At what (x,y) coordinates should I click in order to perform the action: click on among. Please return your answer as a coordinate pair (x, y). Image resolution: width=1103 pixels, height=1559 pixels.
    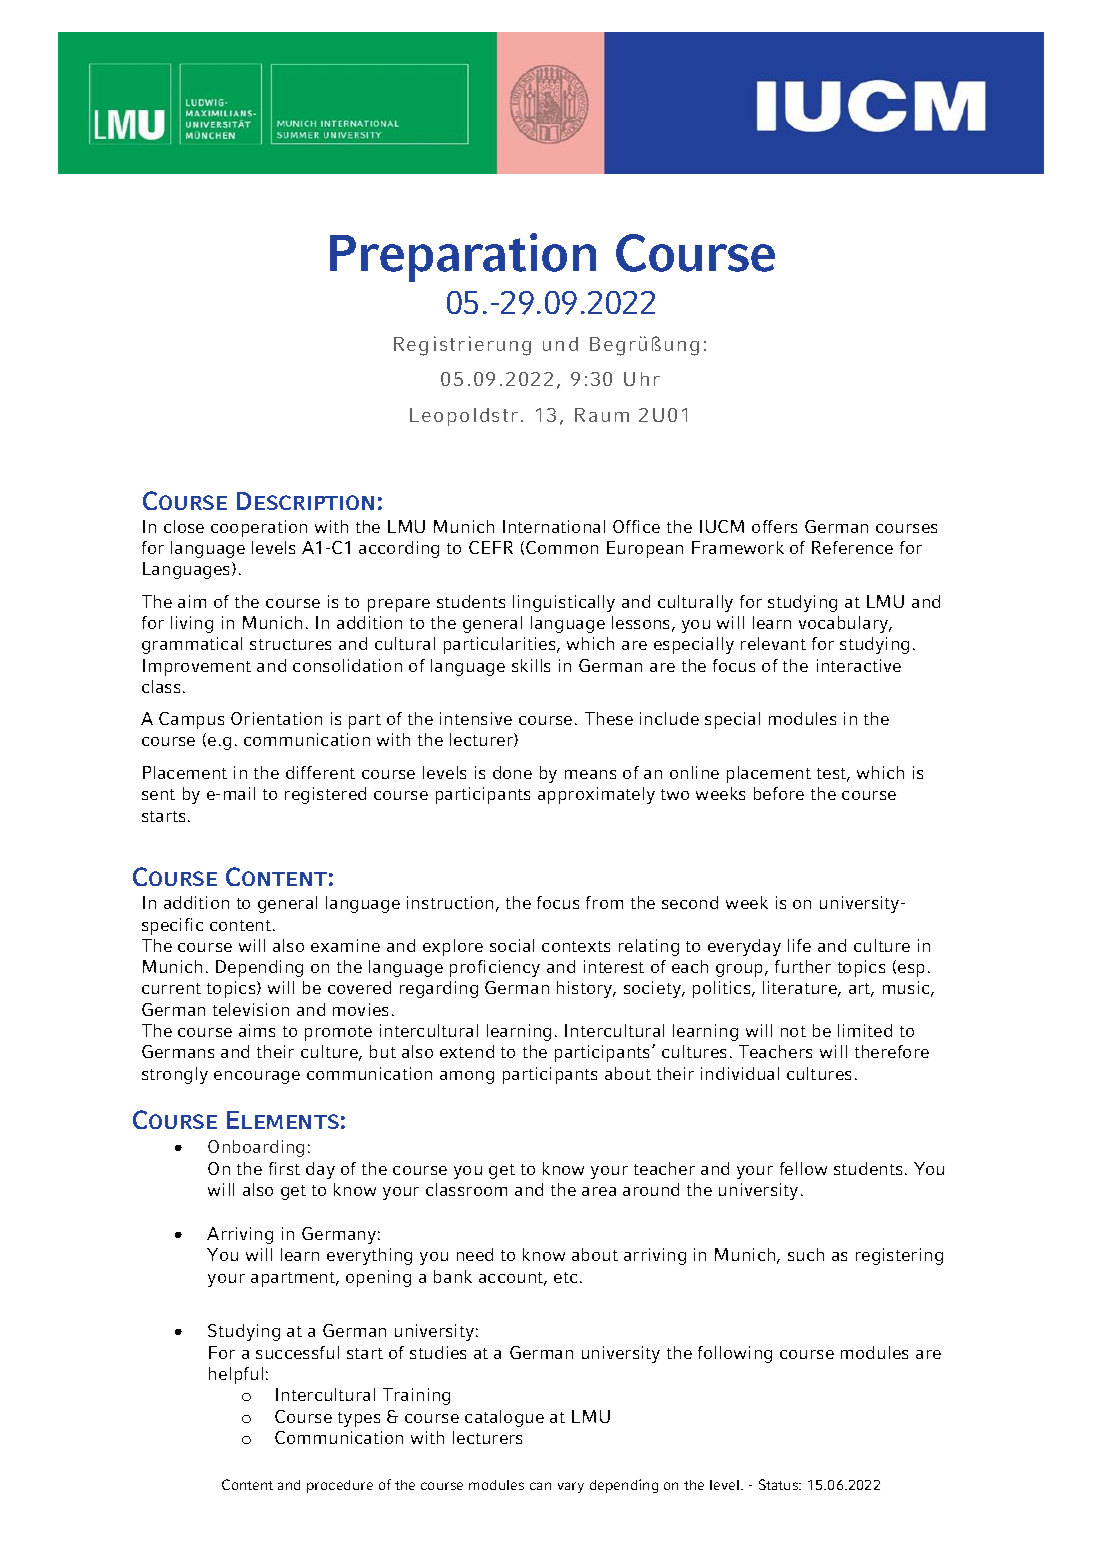
    Looking at the image, I should click on (467, 1077).
